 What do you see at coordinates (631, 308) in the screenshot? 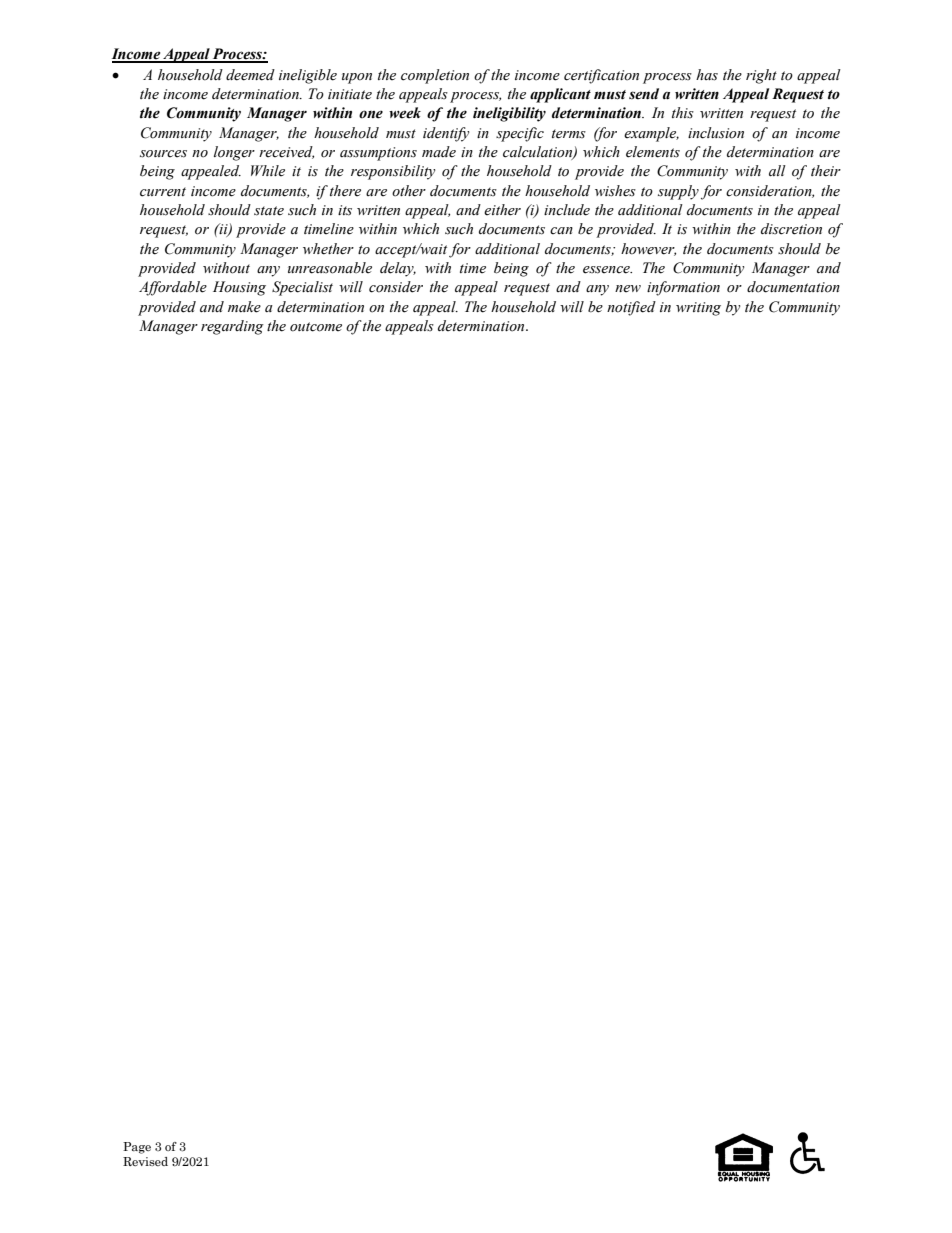
I see `notified` at bounding box center [631, 308].
